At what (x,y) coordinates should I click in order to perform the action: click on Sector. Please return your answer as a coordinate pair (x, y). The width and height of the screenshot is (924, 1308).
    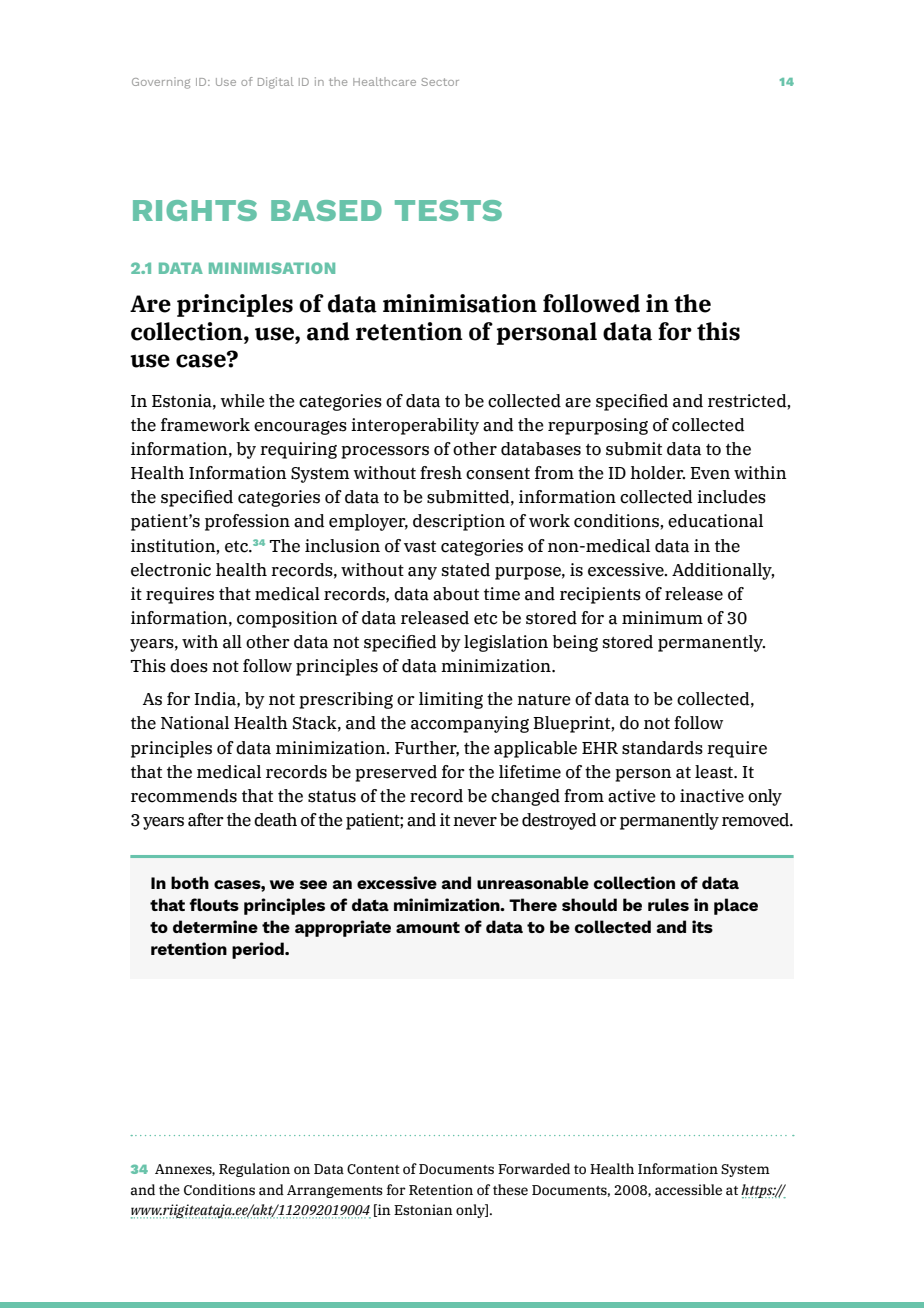
    Looking at the image, I should click on (440, 82).
